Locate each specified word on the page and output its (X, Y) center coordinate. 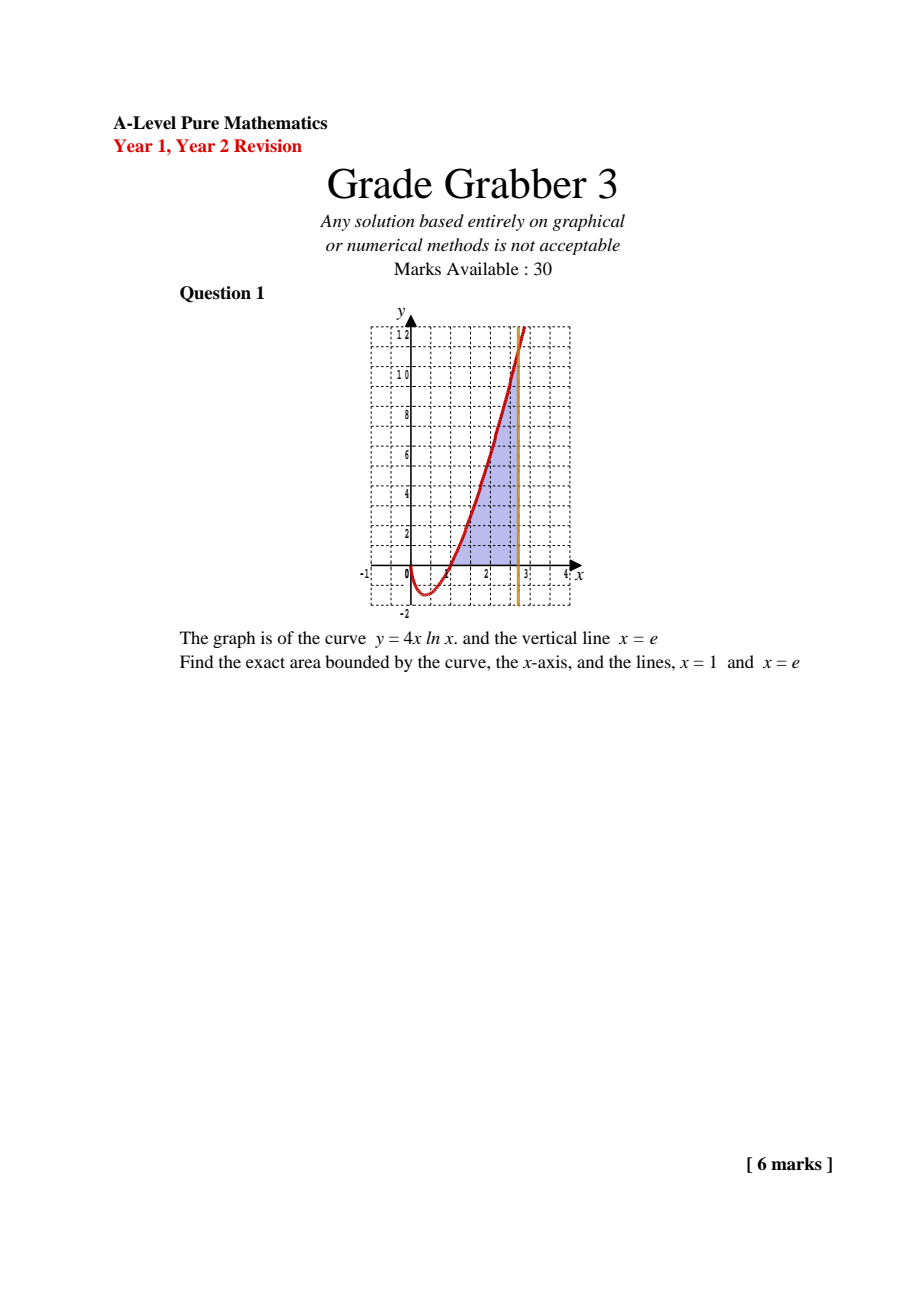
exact (265, 662)
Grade (380, 183)
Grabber (516, 183)
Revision (268, 145)
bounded (357, 661)
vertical (549, 637)
